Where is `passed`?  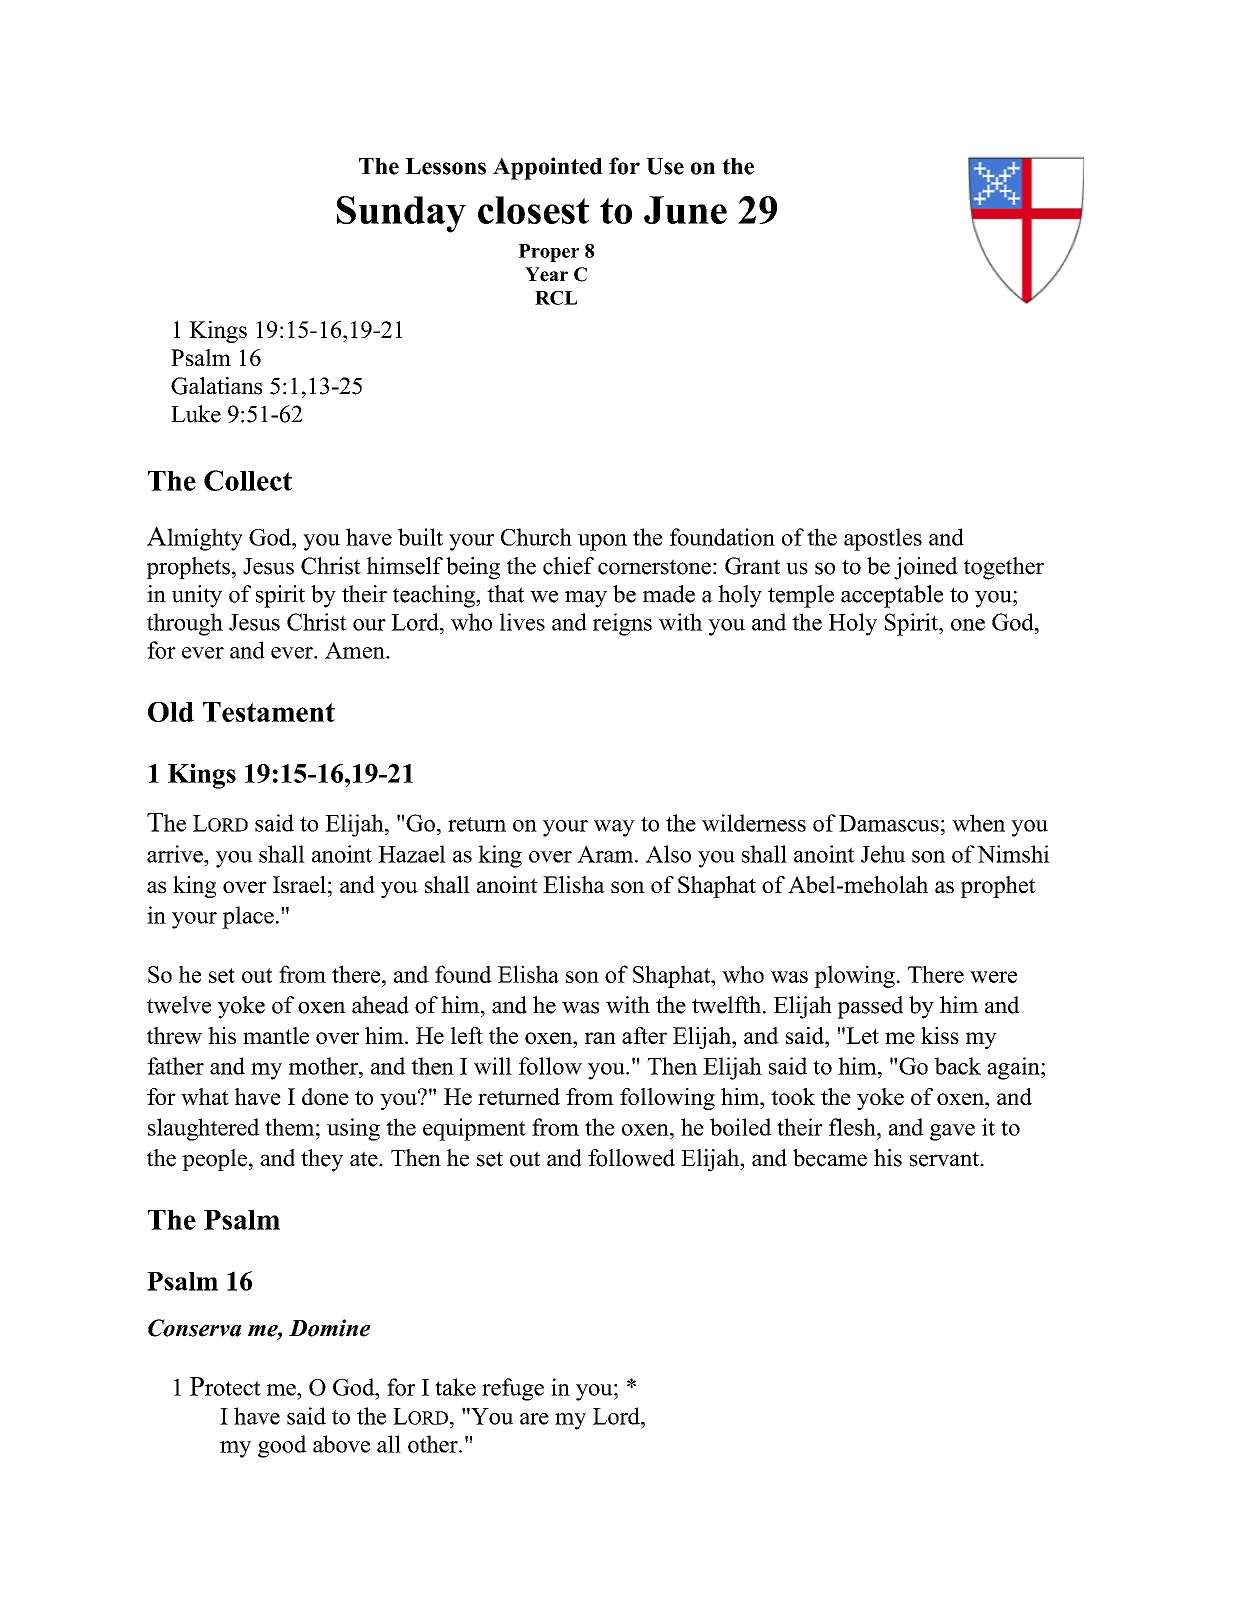
passed is located at coordinates (870, 1007).
